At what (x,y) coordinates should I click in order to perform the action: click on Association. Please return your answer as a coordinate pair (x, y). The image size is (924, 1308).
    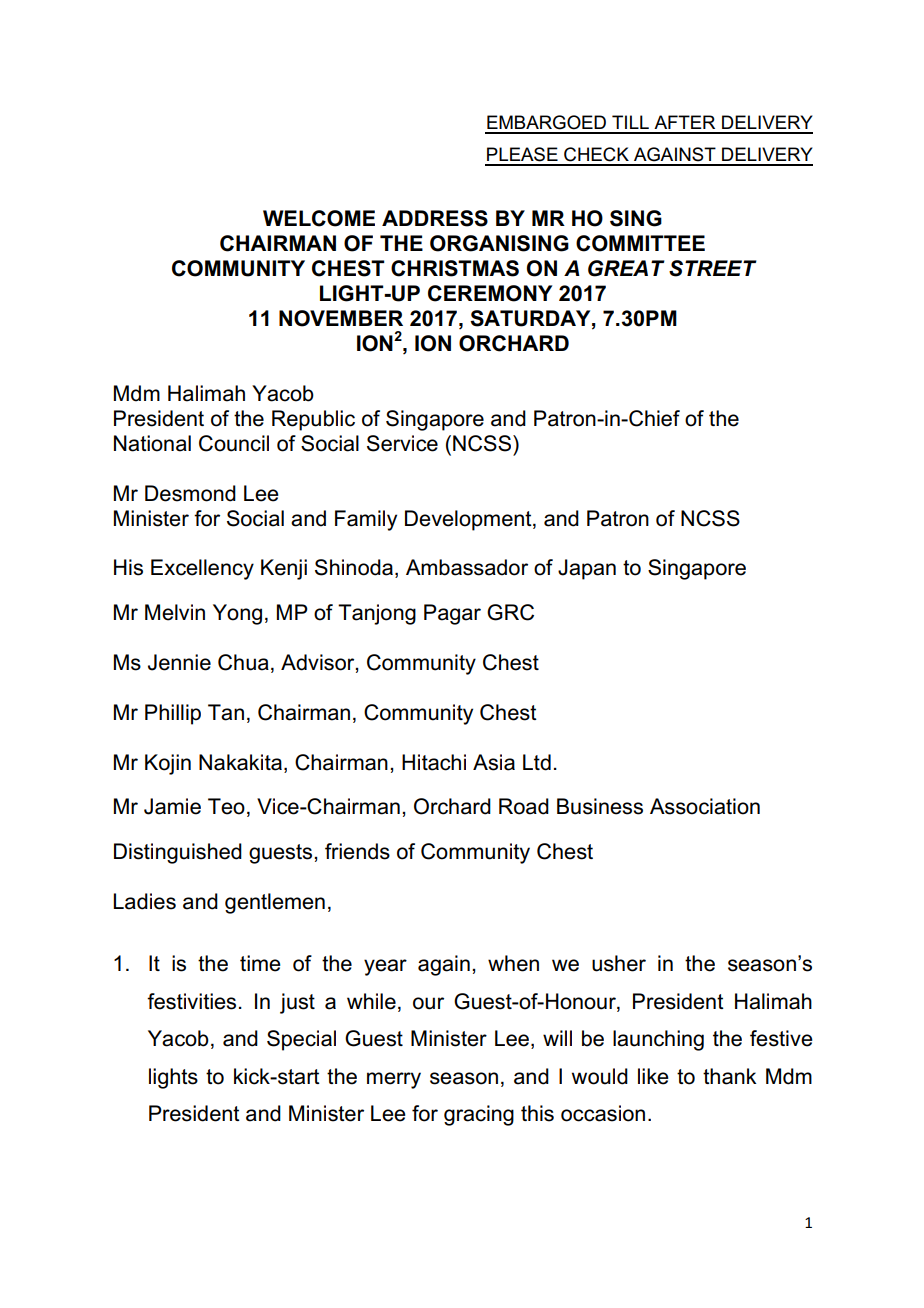
    Looking at the image, I should click on (705, 806).
